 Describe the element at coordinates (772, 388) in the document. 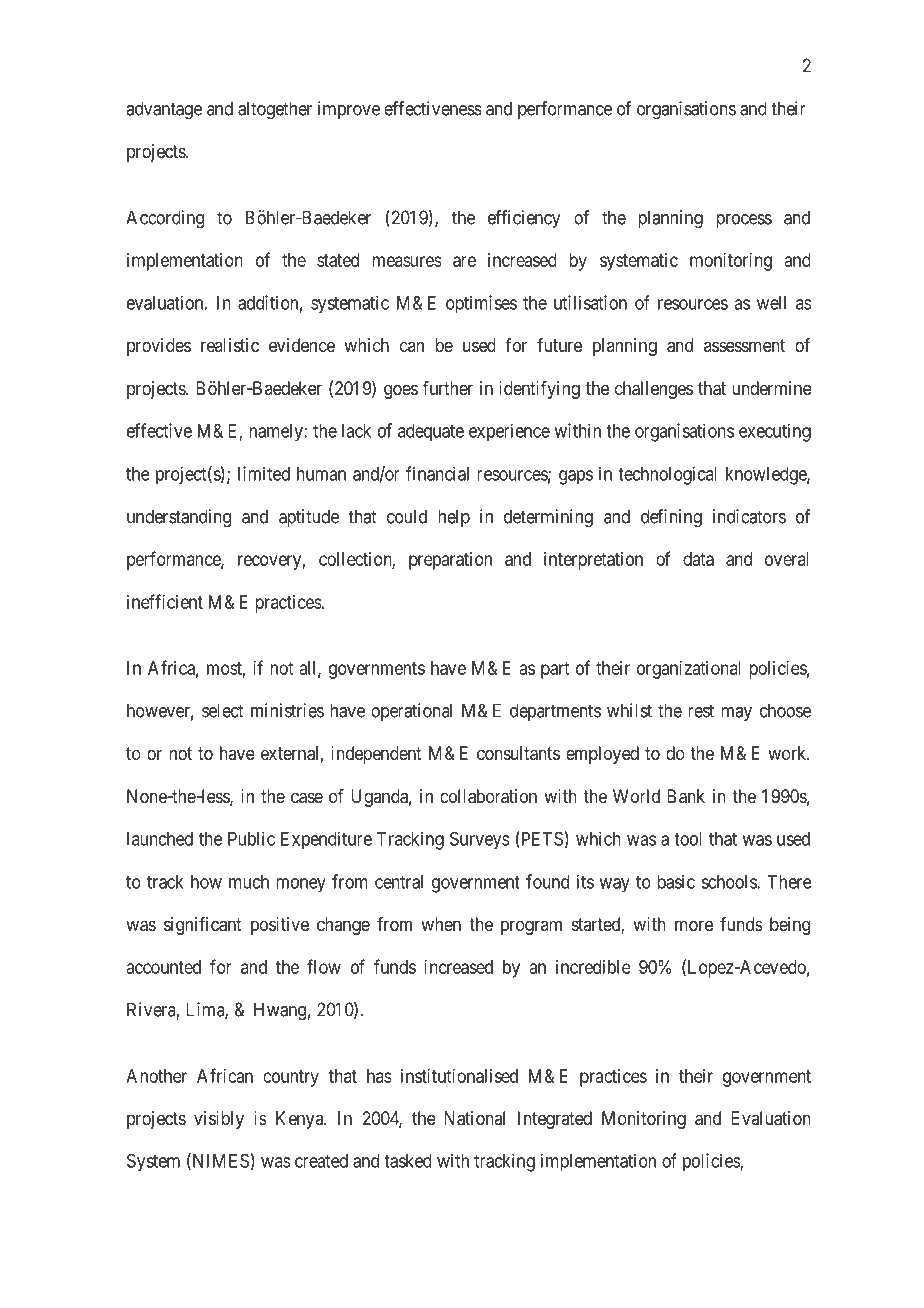

I see `undermine` at that location.
